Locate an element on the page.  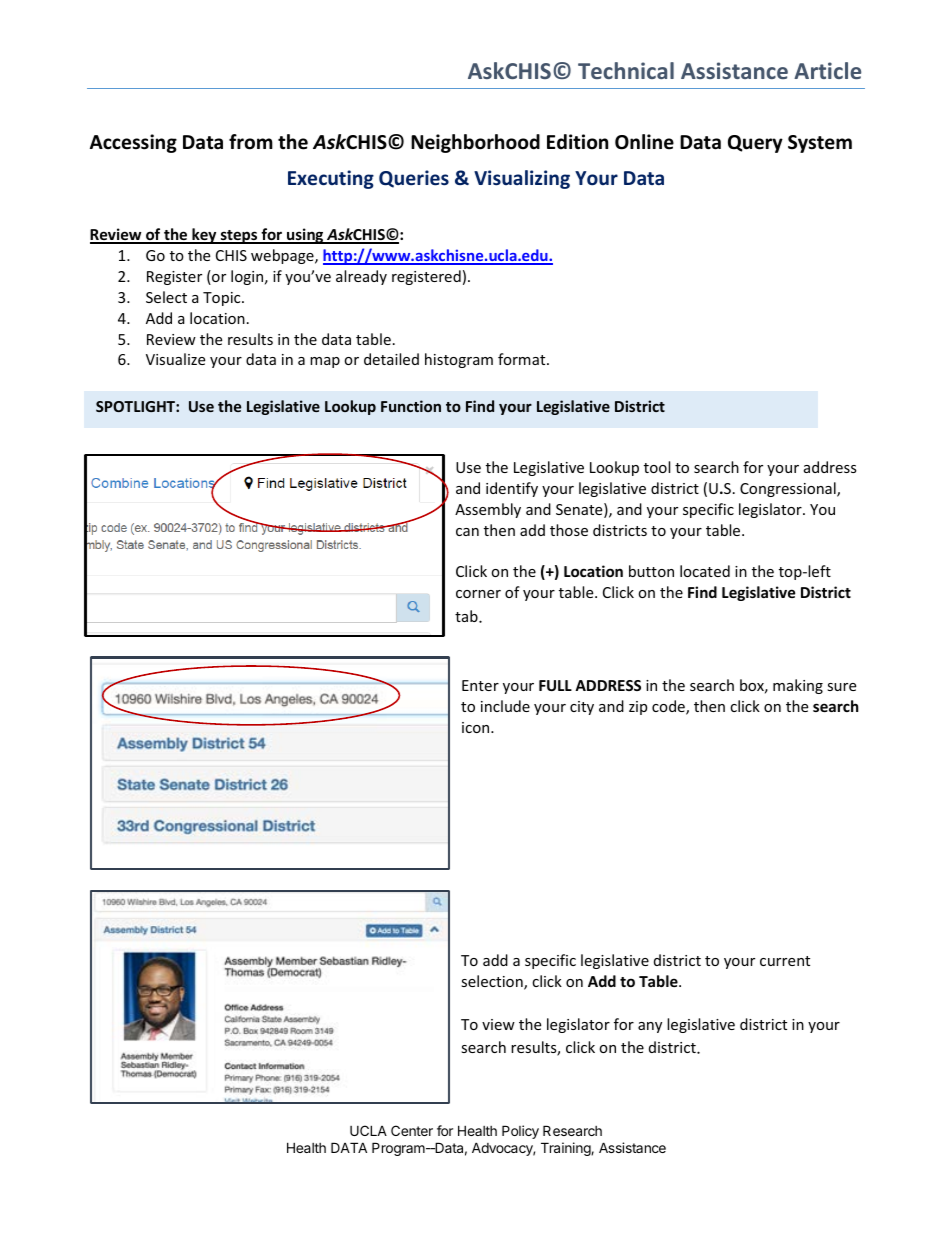
histogram is located at coordinates (459, 360).
